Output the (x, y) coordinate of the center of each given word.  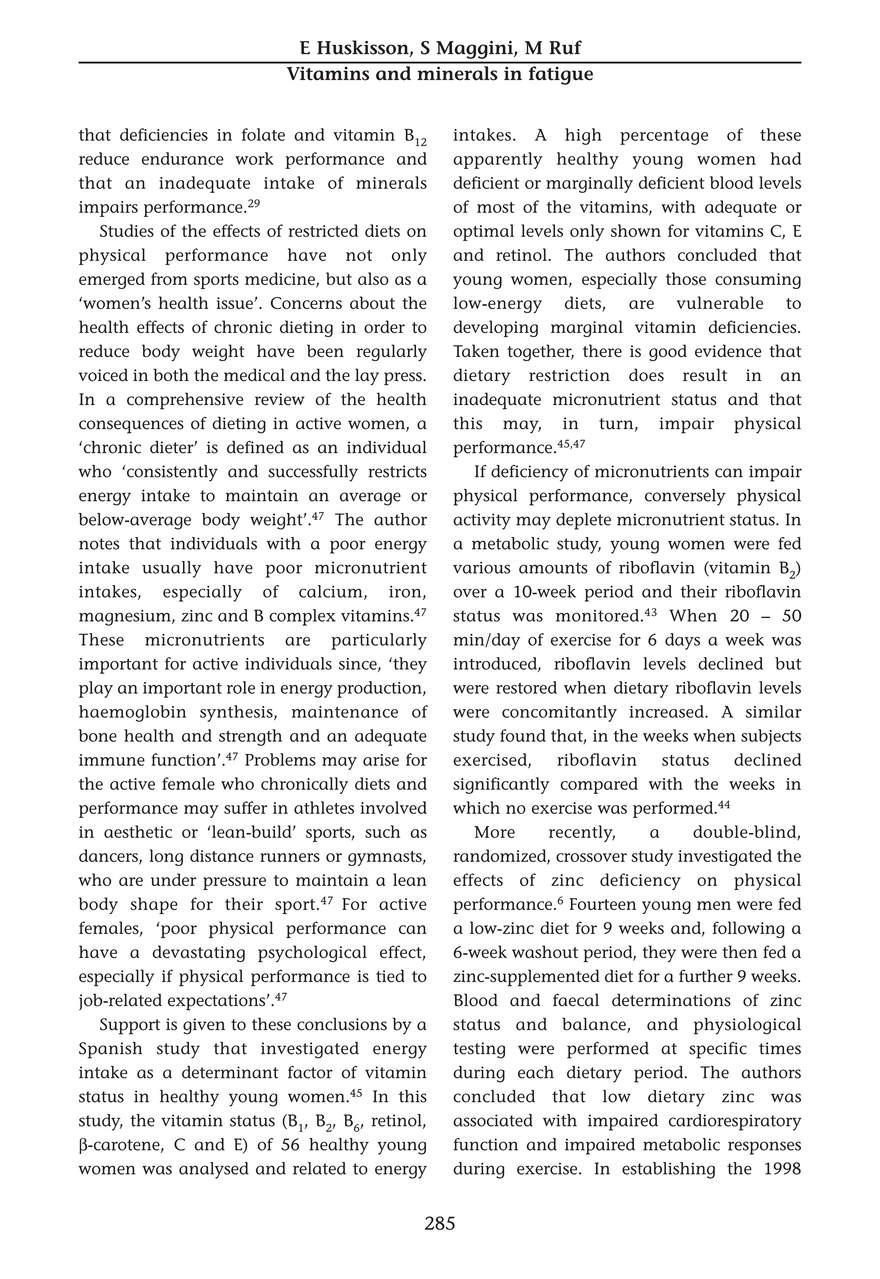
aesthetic (138, 831)
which (476, 807)
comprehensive (185, 401)
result (705, 375)
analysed (214, 1170)
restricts (397, 471)
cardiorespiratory (735, 1122)
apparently (498, 160)
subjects (771, 737)
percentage (664, 137)
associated (493, 1120)
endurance (183, 158)
